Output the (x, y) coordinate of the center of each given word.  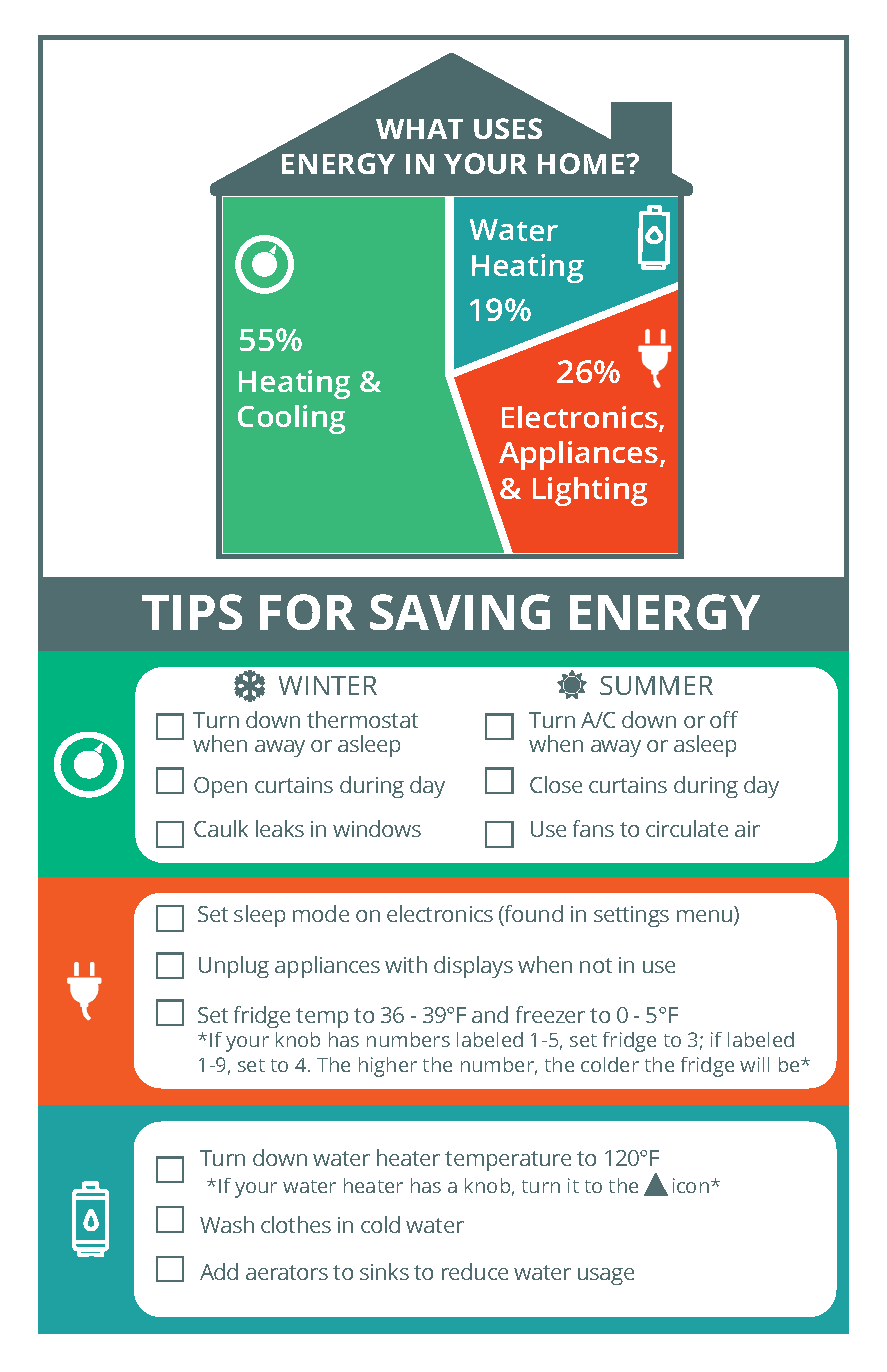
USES (508, 128)
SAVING (460, 612)
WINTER (328, 685)
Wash (227, 1224)
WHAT (419, 129)
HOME (582, 163)
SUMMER (656, 685)
